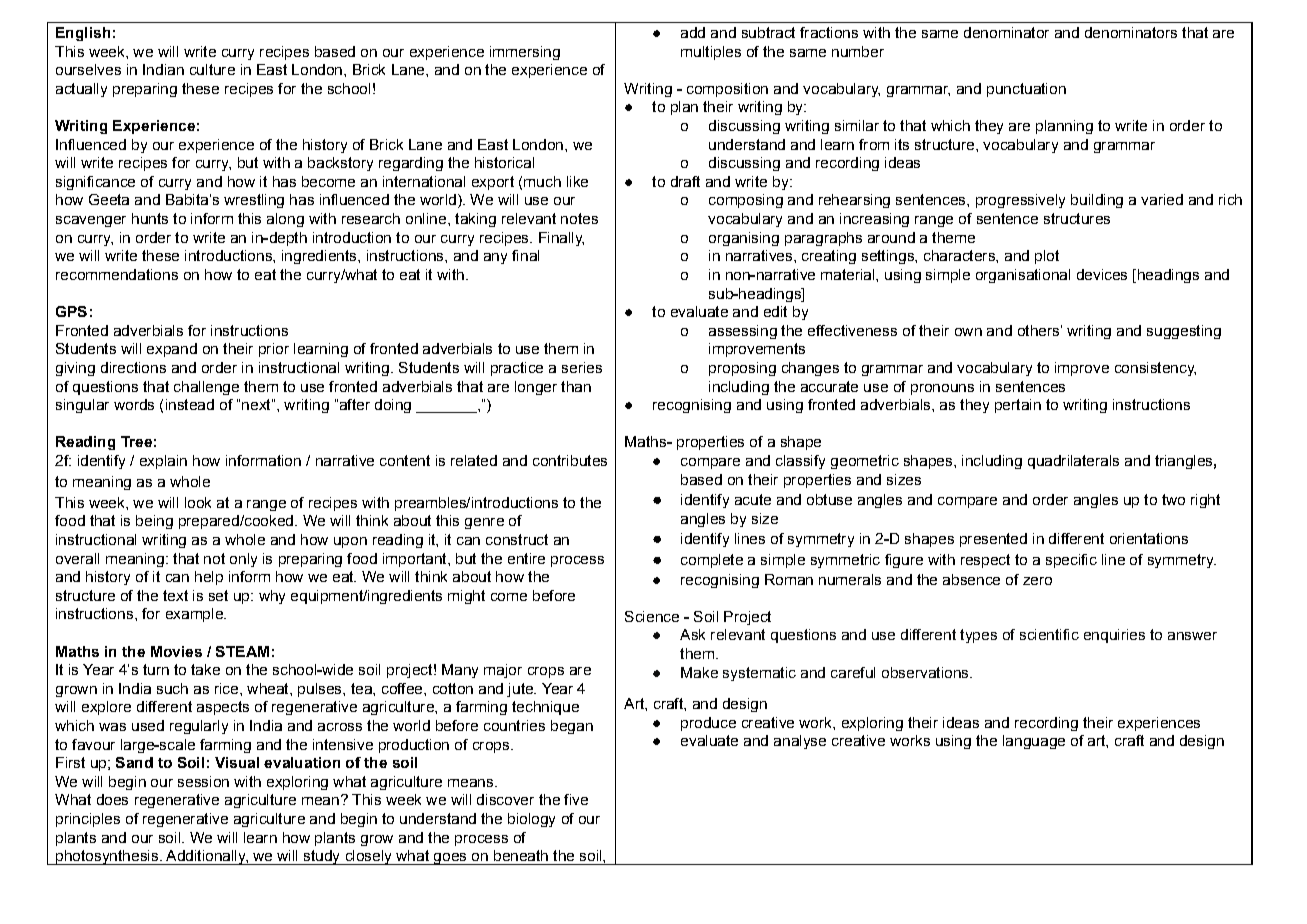 This screenshot has width=1307, height=924. Describe the element at coordinates (712, 561) in the screenshot. I see `complete` at that location.
